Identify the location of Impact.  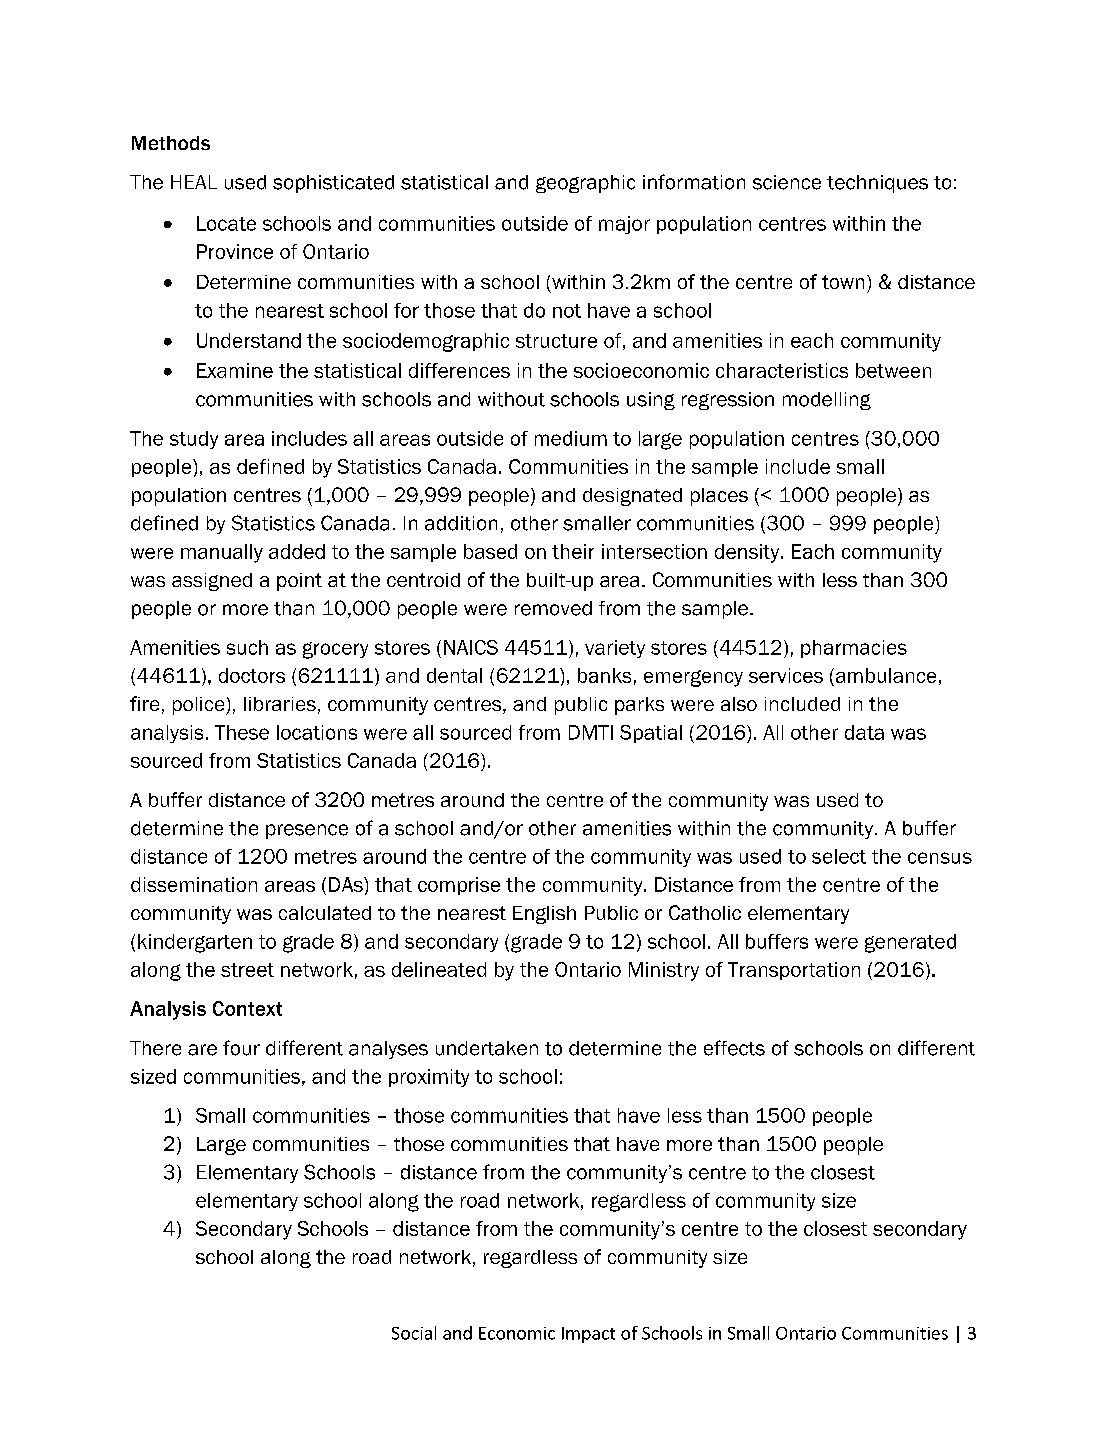
(588, 1335).
